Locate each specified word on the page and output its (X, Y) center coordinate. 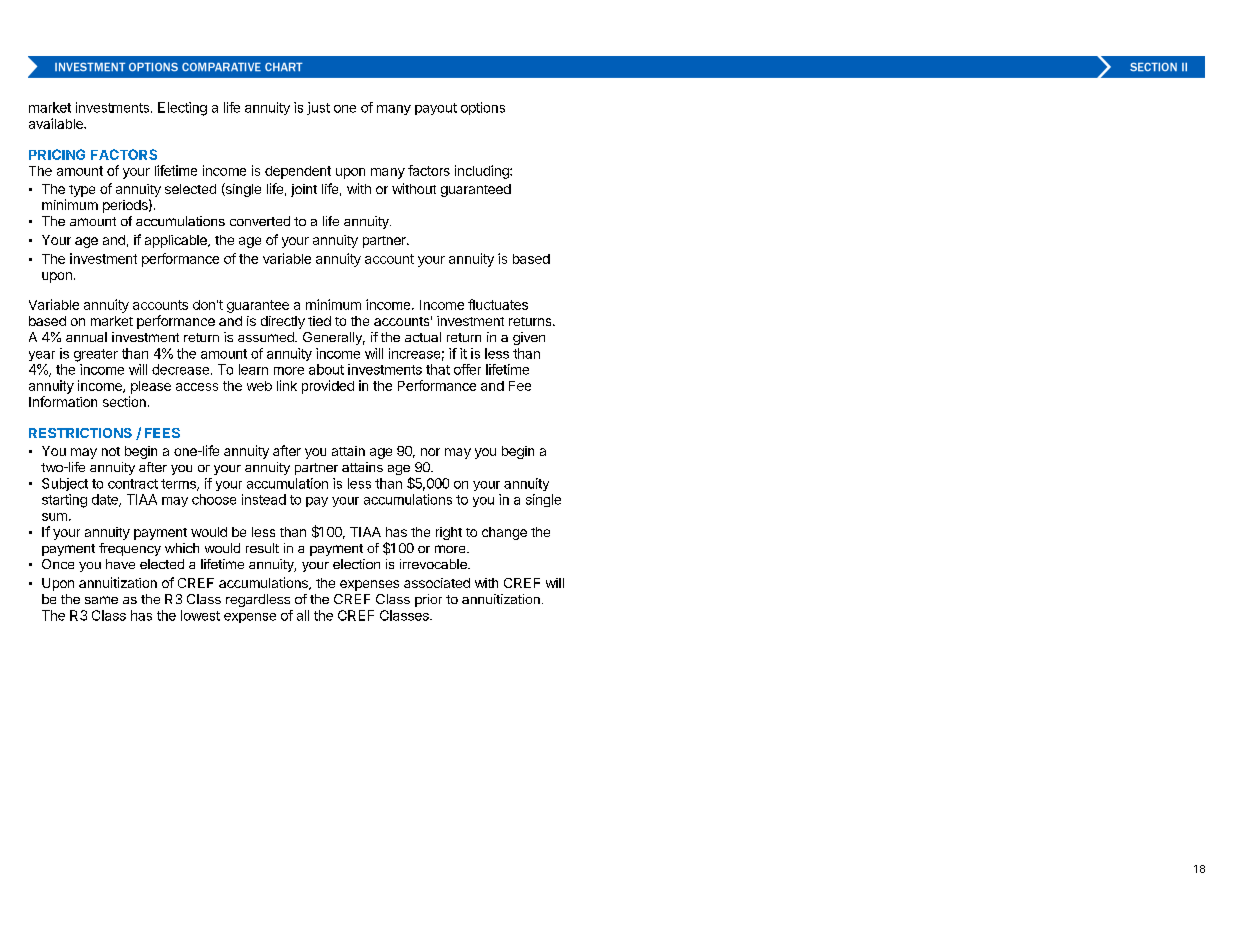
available (57, 123)
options (483, 108)
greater (96, 355)
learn (253, 369)
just (318, 108)
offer (467, 369)
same (101, 600)
